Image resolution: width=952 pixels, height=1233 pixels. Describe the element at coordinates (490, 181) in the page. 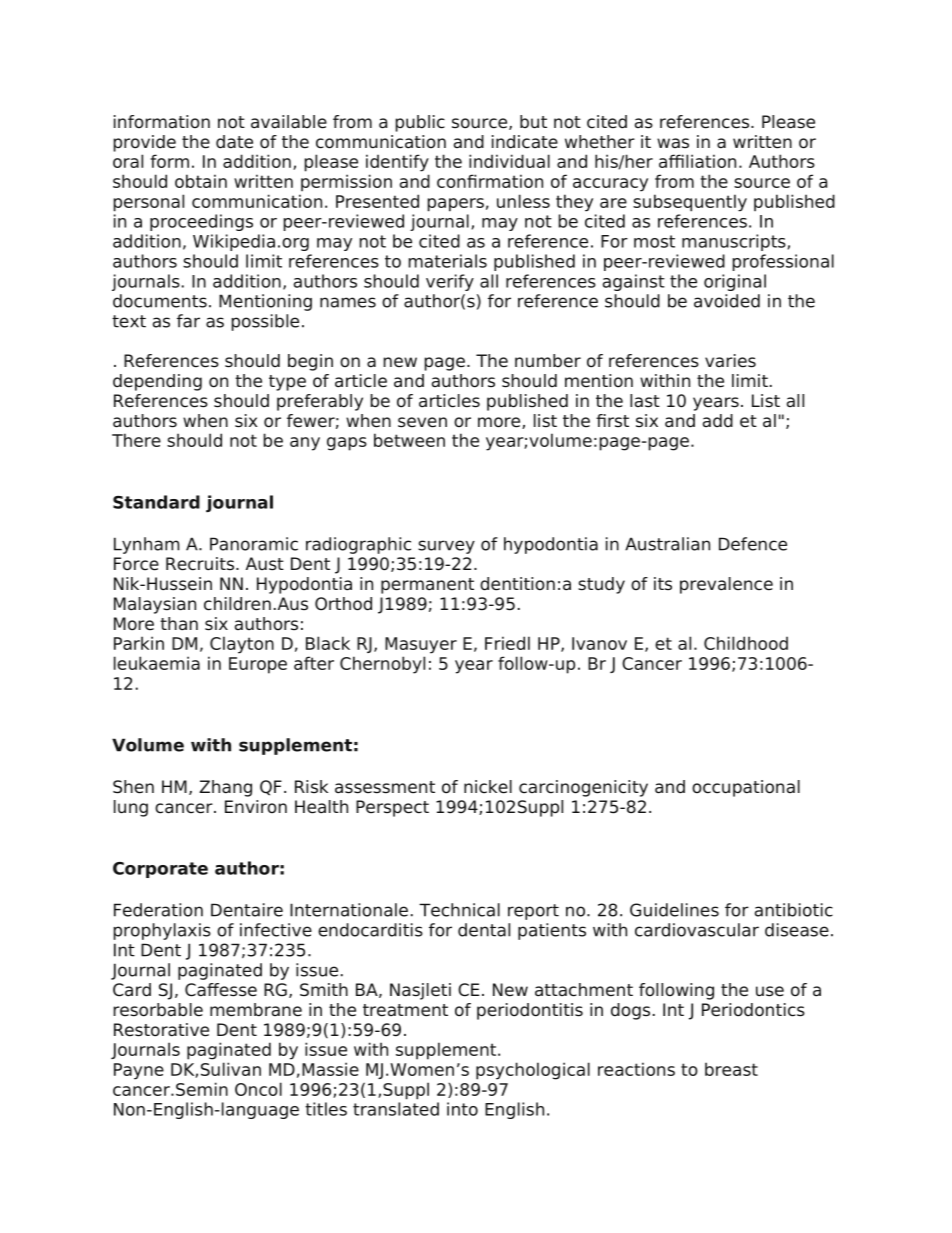

I see `confirmation` at that location.
